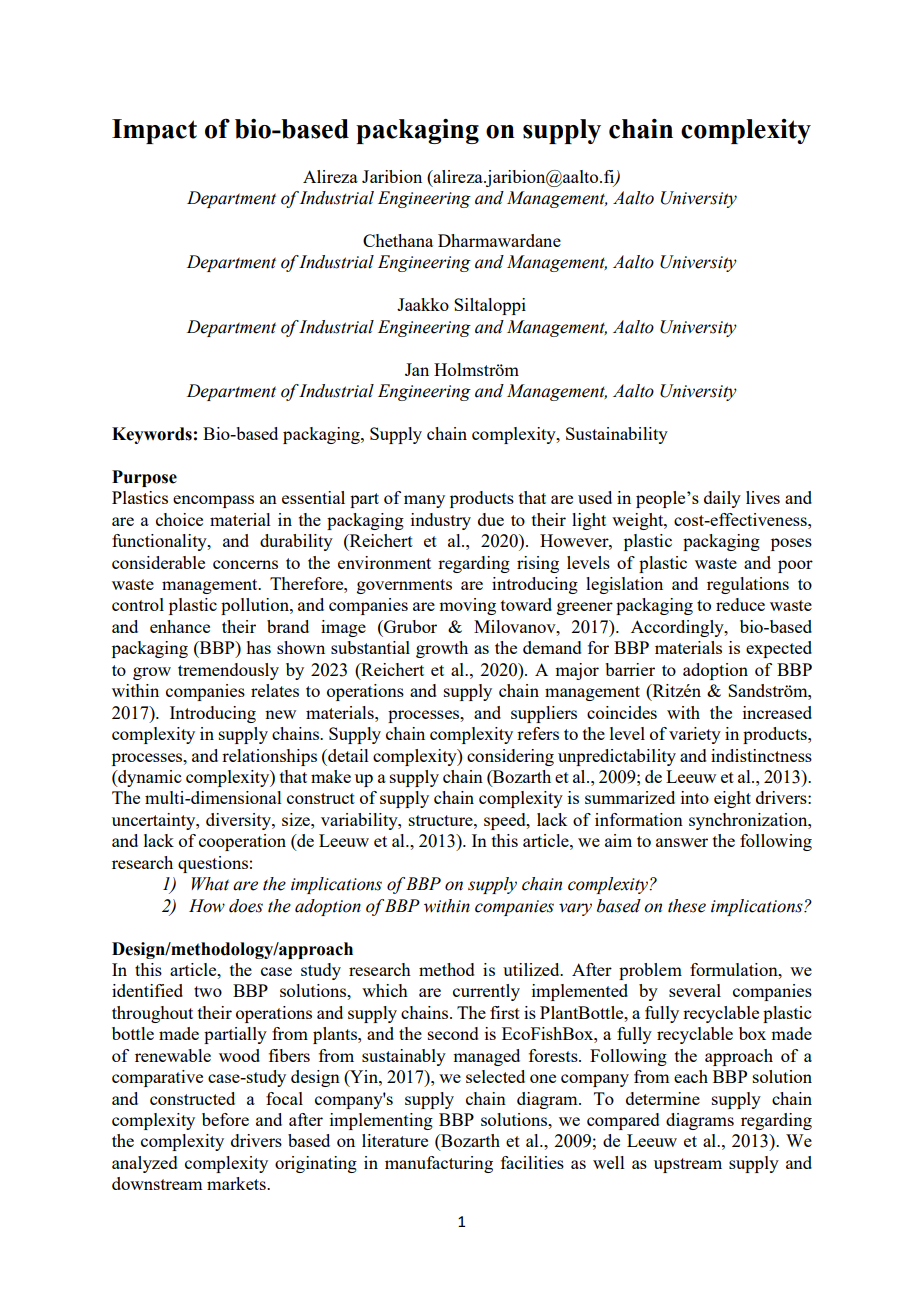 Image resolution: width=924 pixels, height=1308 pixels. What do you see at coordinates (154, 131) in the document?
I see `Impact` at bounding box center [154, 131].
